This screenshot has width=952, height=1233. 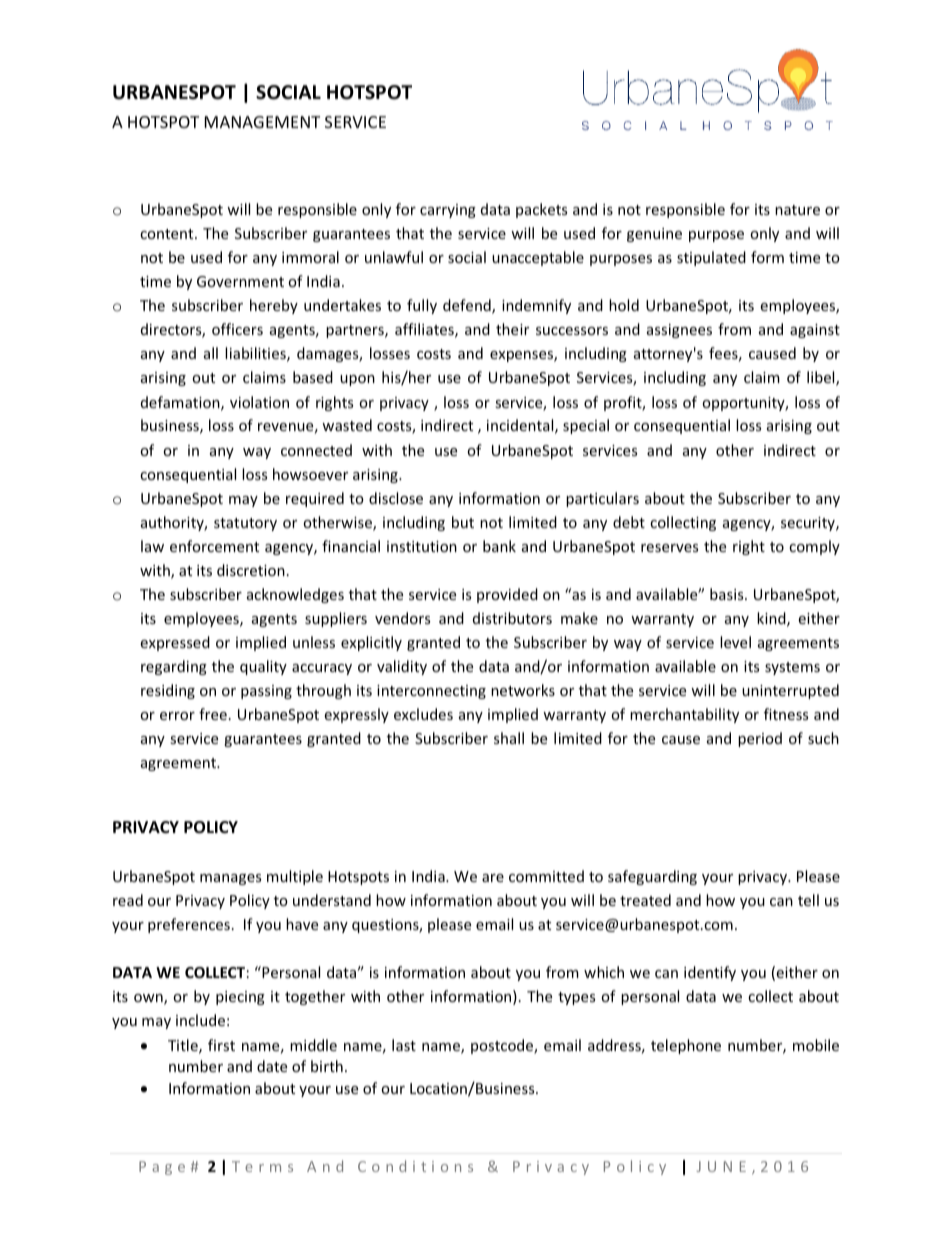 What do you see at coordinates (404, 1045) in the screenshot?
I see `last` at bounding box center [404, 1045].
